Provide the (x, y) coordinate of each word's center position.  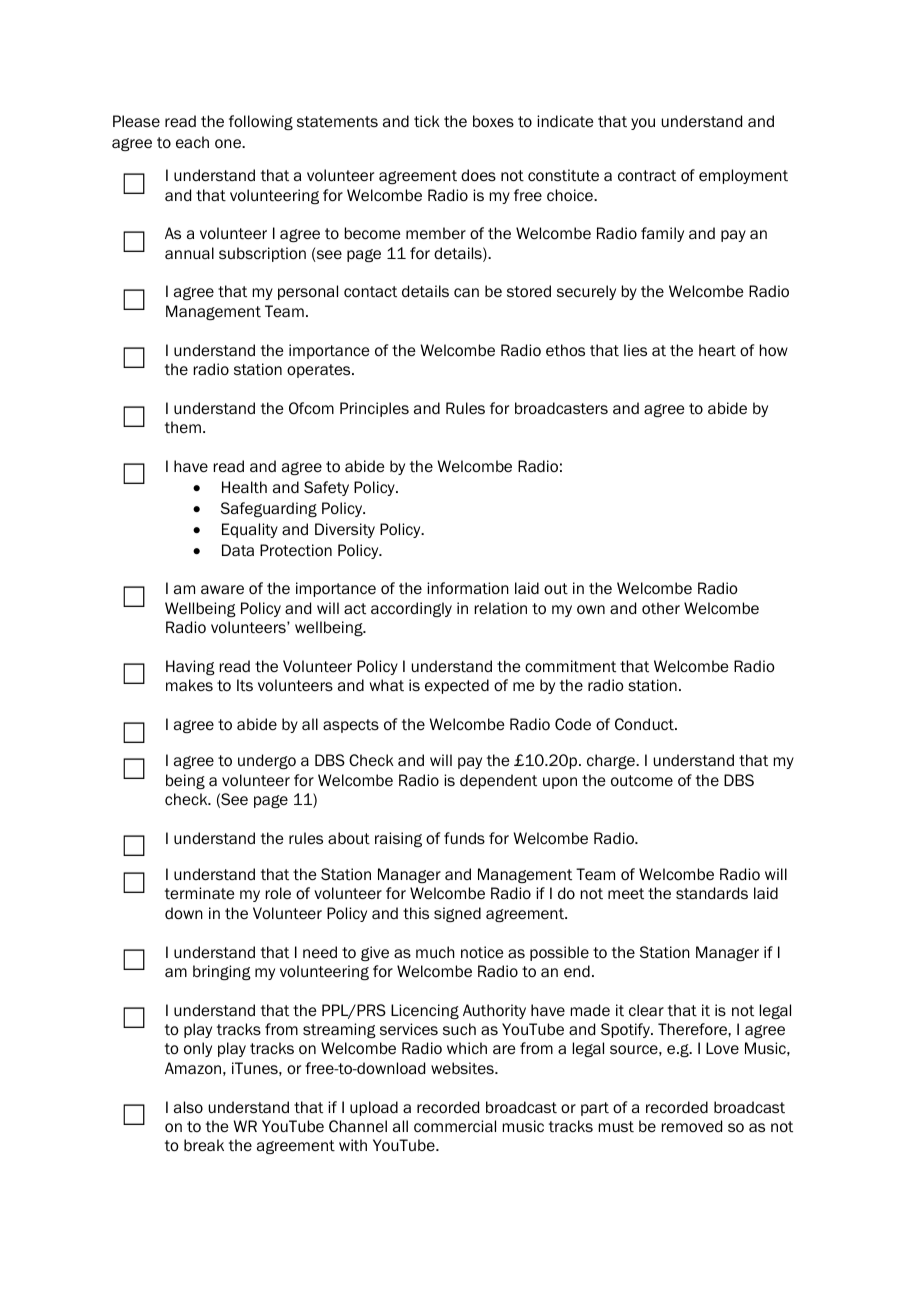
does (478, 175)
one (229, 143)
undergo (267, 761)
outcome (642, 781)
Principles (374, 409)
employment (743, 176)
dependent (498, 781)
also (188, 1107)
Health (244, 487)
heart (717, 350)
